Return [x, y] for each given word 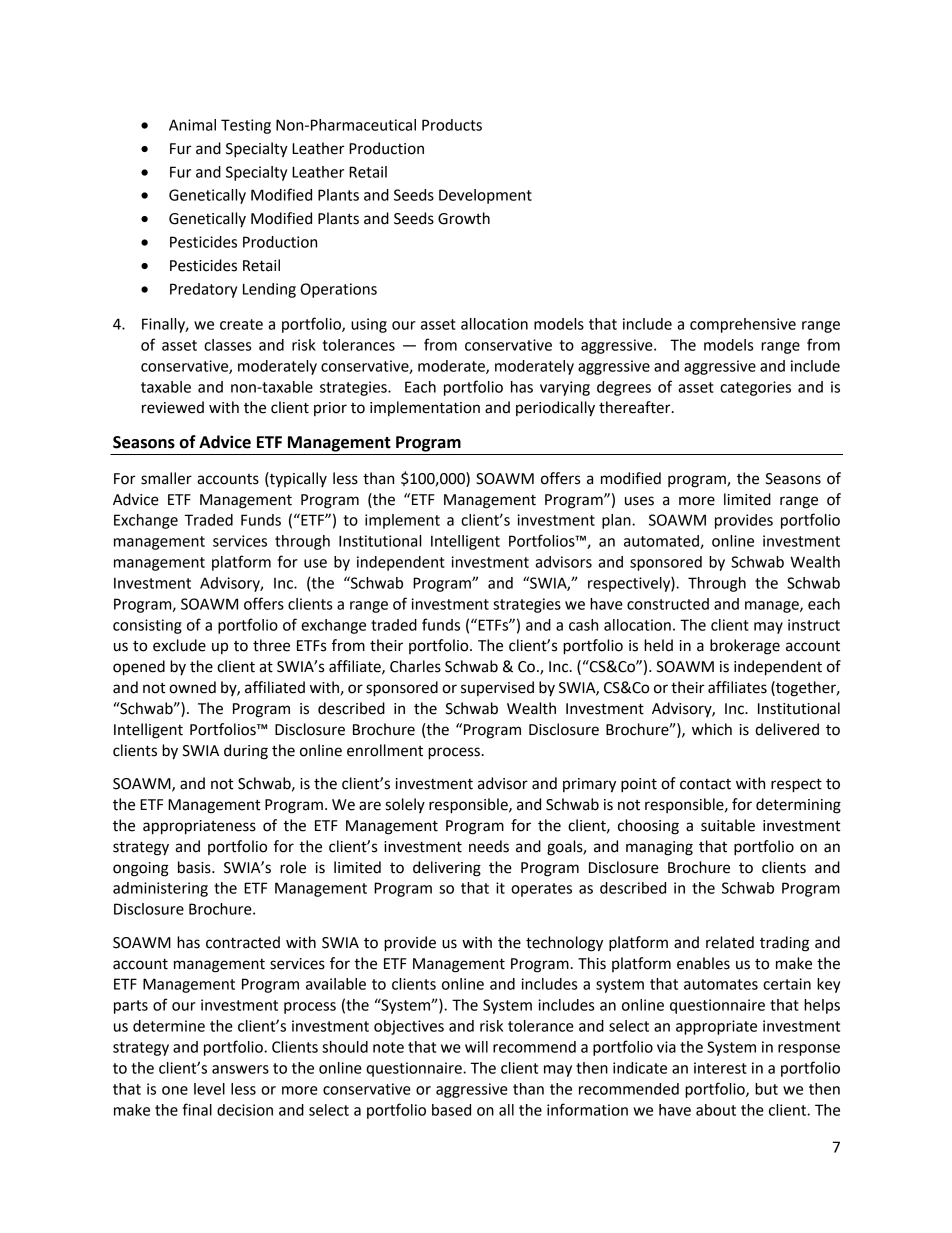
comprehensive [743, 325]
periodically [555, 409]
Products [452, 125]
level [209, 1089]
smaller [166, 478]
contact [705, 784]
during [246, 752]
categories [755, 388]
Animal [192, 125]
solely [405, 805]
